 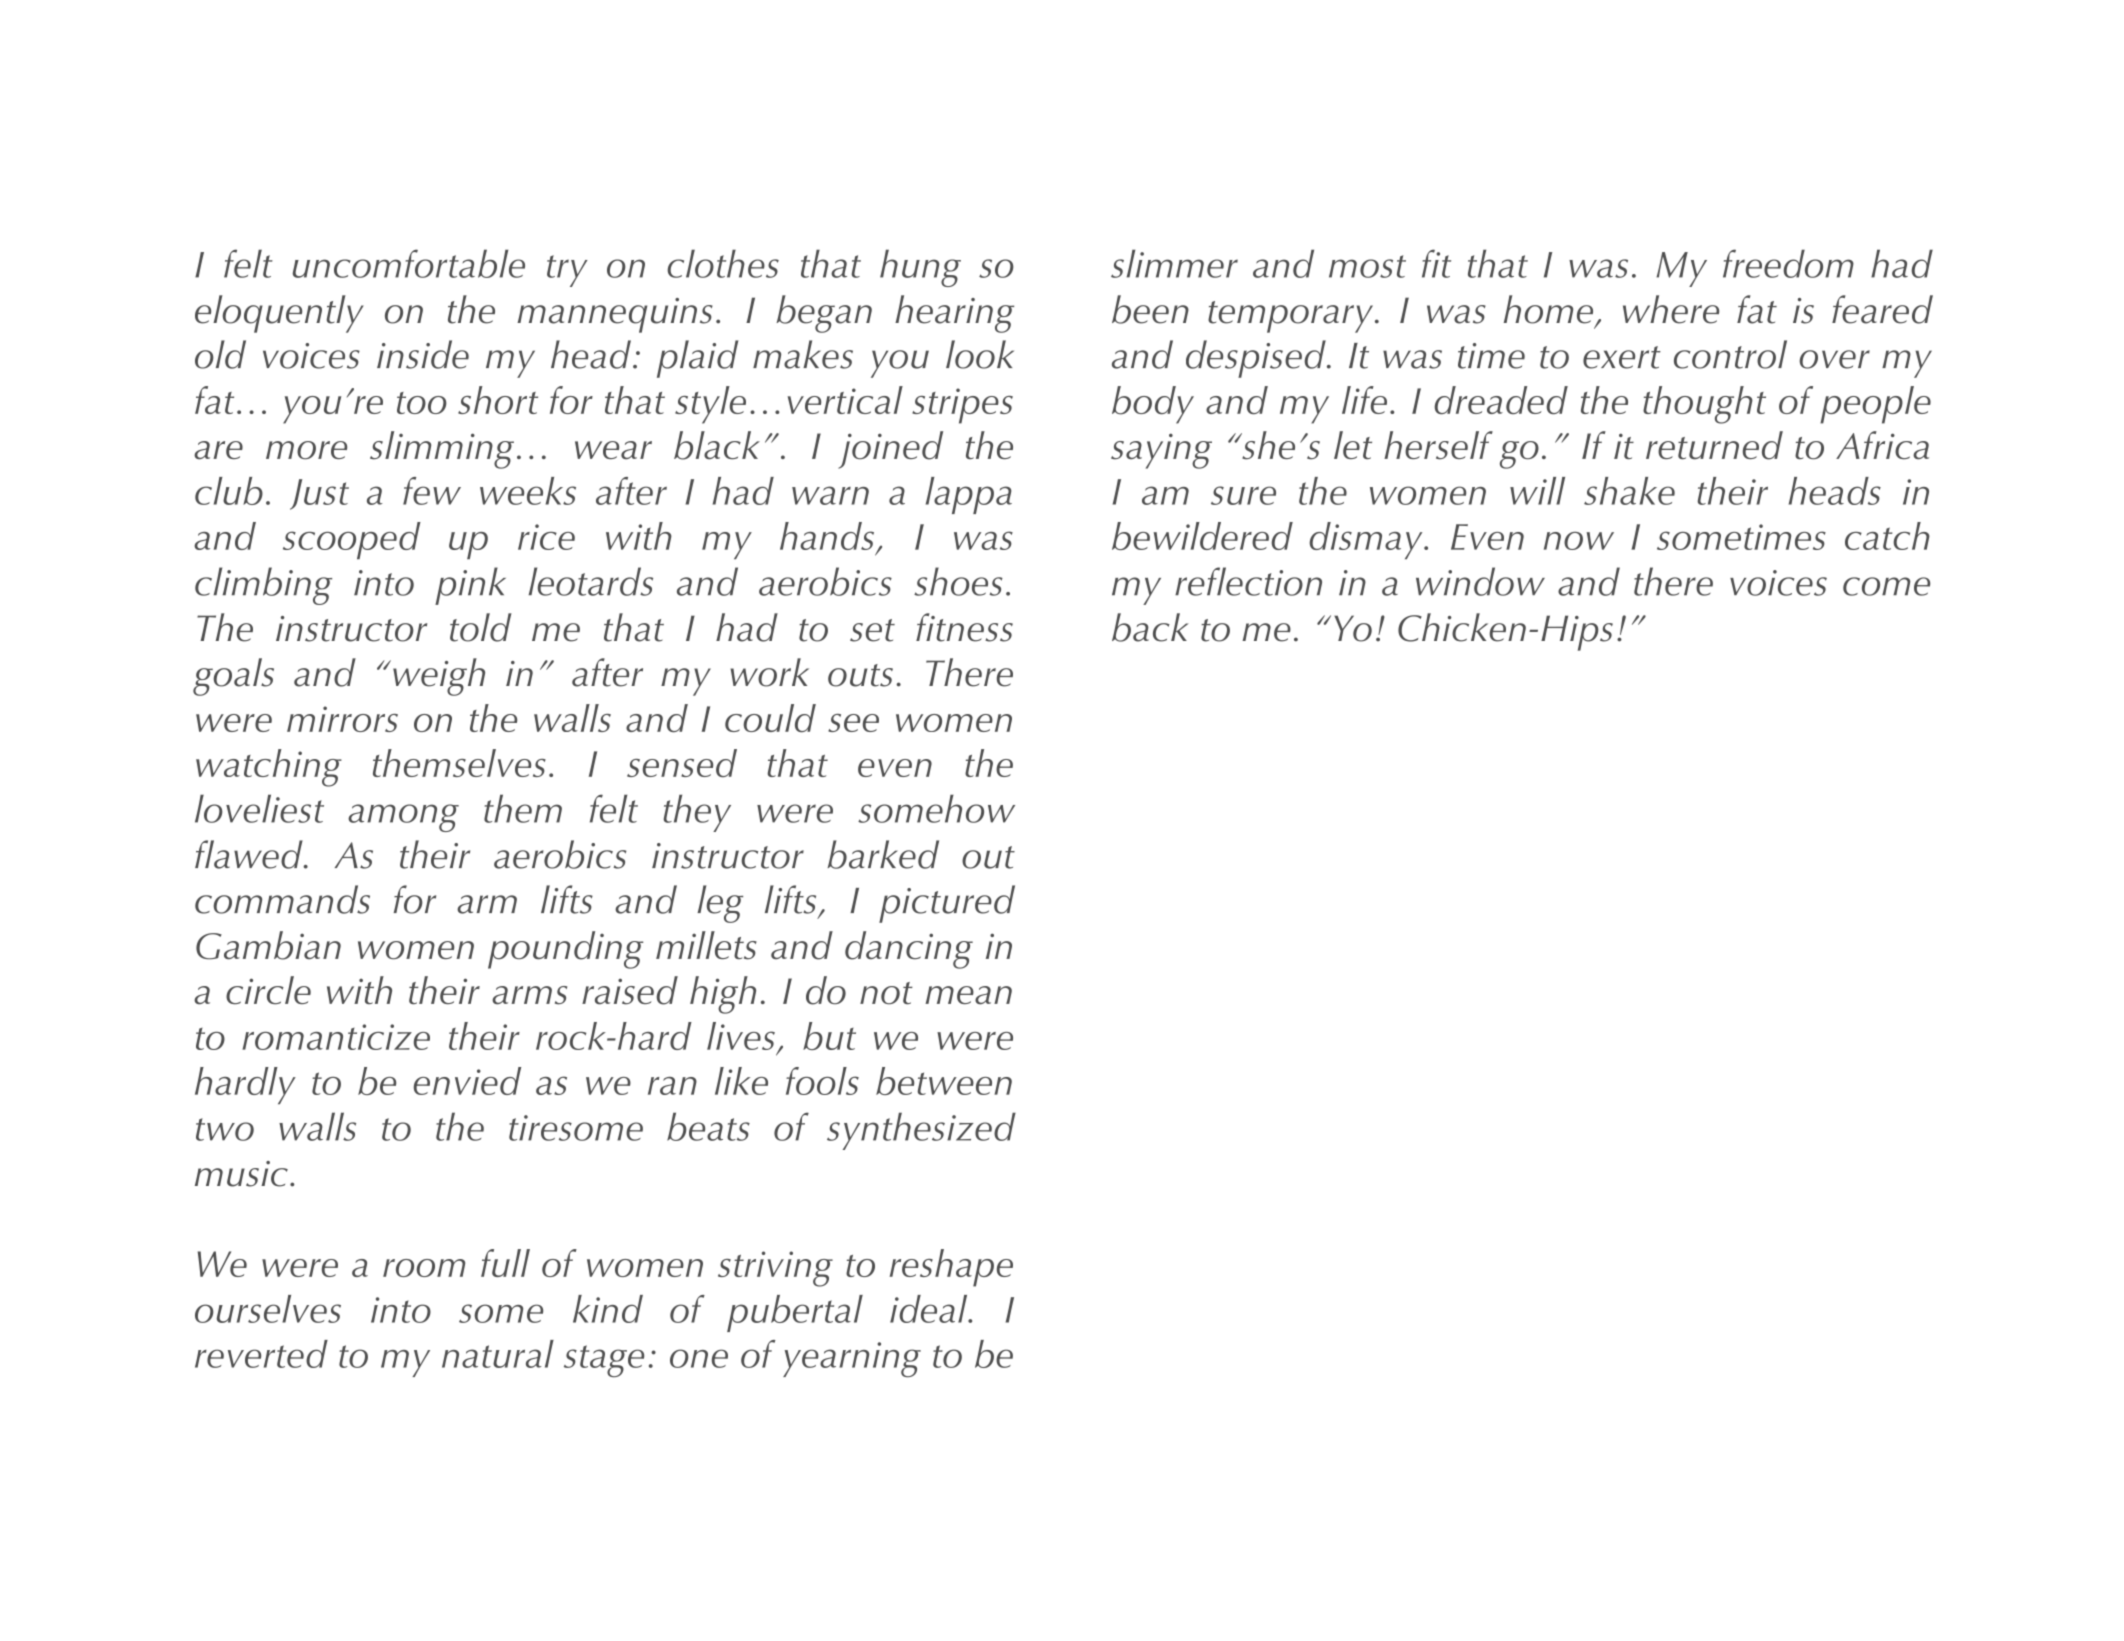 I want to click on come, so click(x=1886, y=586).
